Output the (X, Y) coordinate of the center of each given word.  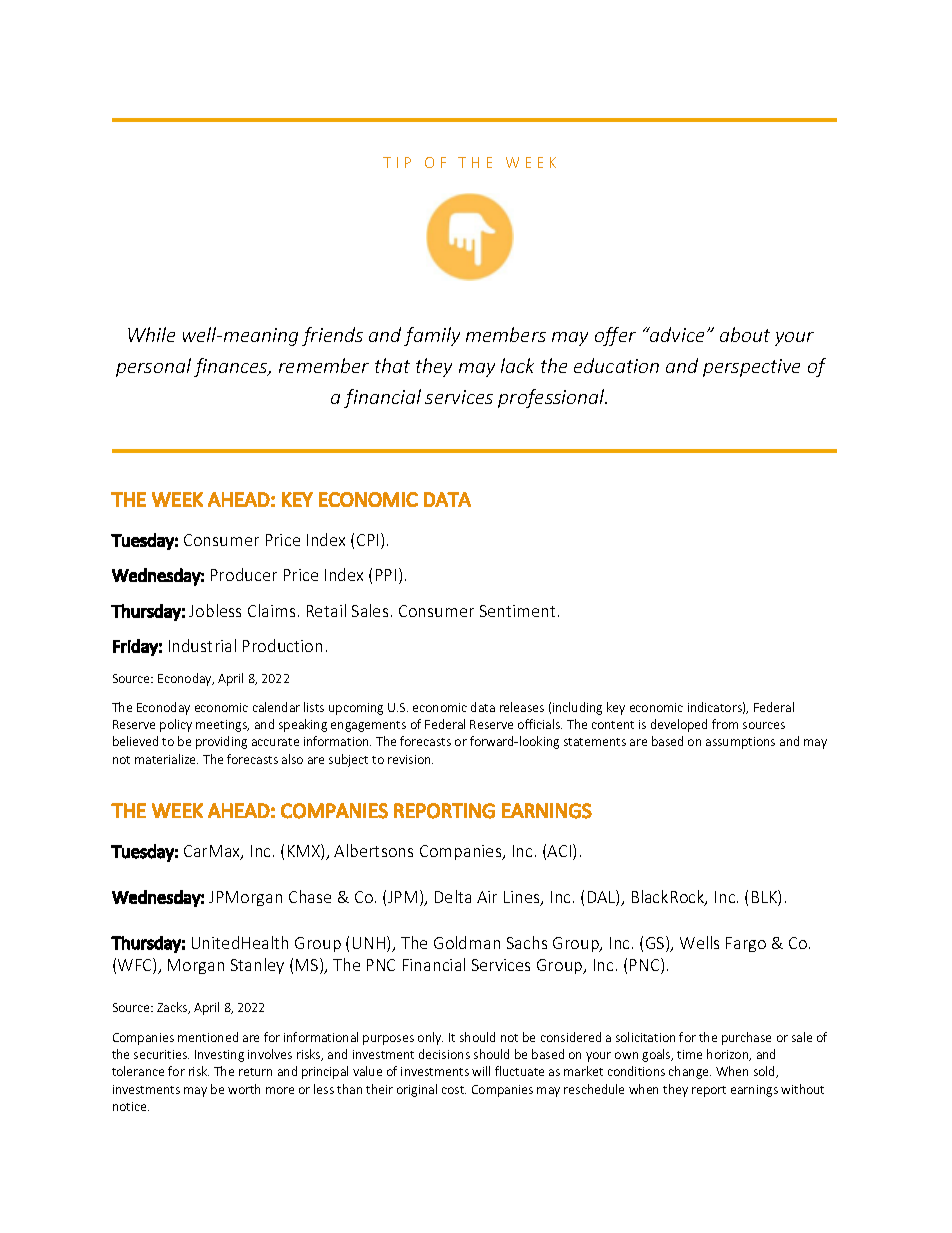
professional (552, 398)
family (432, 336)
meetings (222, 726)
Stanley (257, 966)
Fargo (746, 944)
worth (244, 1089)
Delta (453, 896)
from (725, 724)
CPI (367, 540)
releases (522, 707)
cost (454, 1090)
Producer (244, 574)
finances (232, 367)
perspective (751, 368)
